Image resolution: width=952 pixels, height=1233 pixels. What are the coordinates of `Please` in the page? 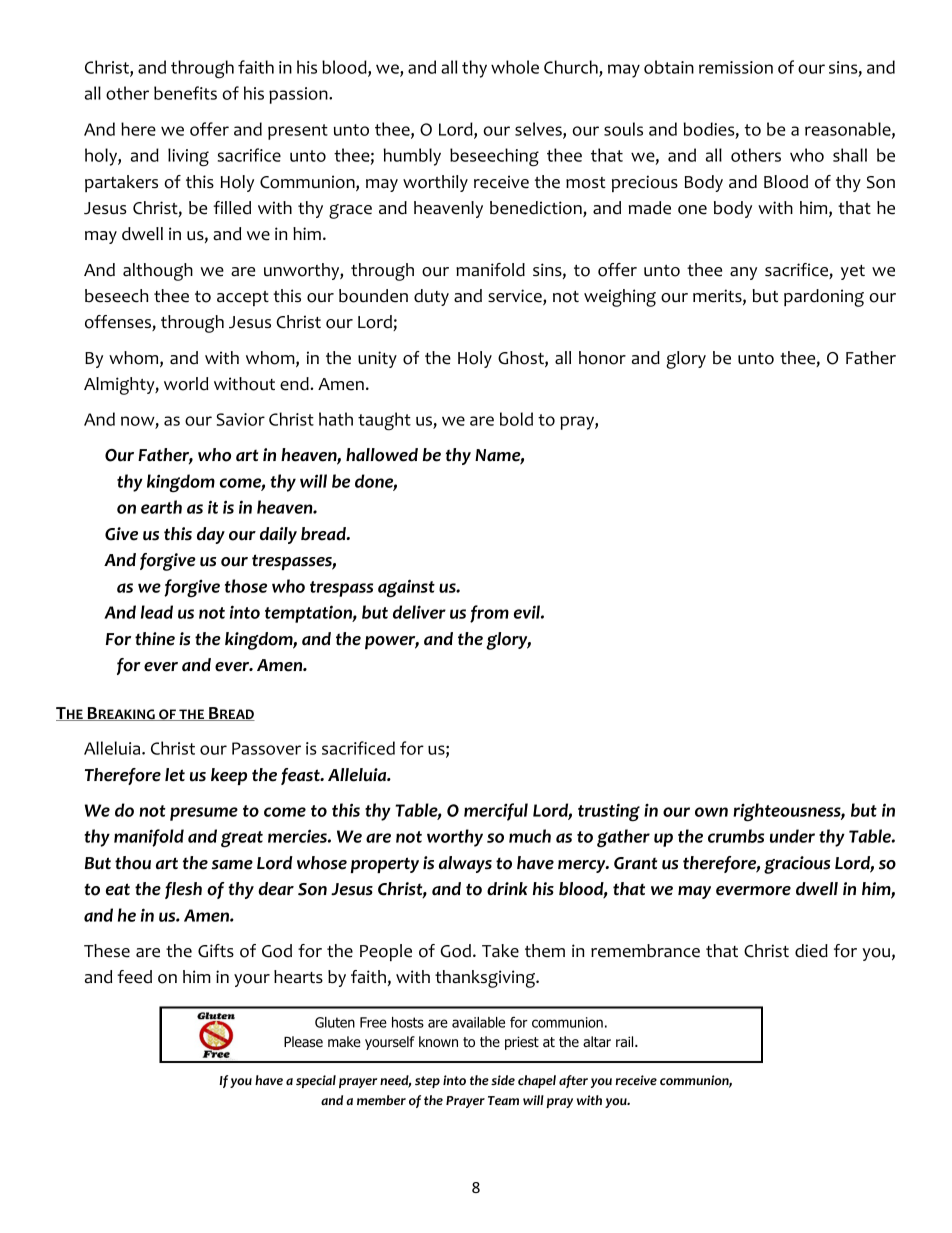 It's located at (303, 1041).
